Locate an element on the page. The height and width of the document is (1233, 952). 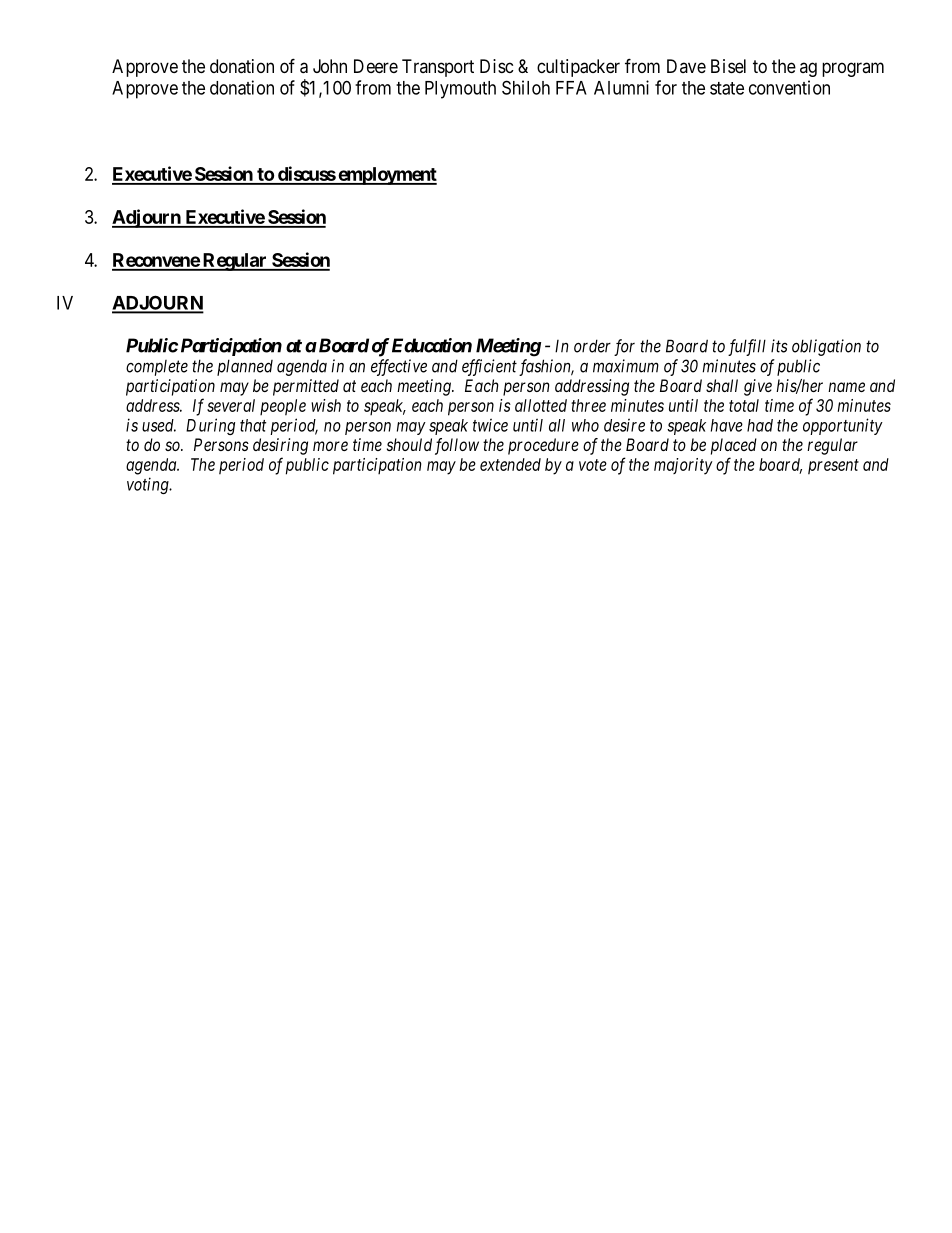
planned is located at coordinates (245, 367).
